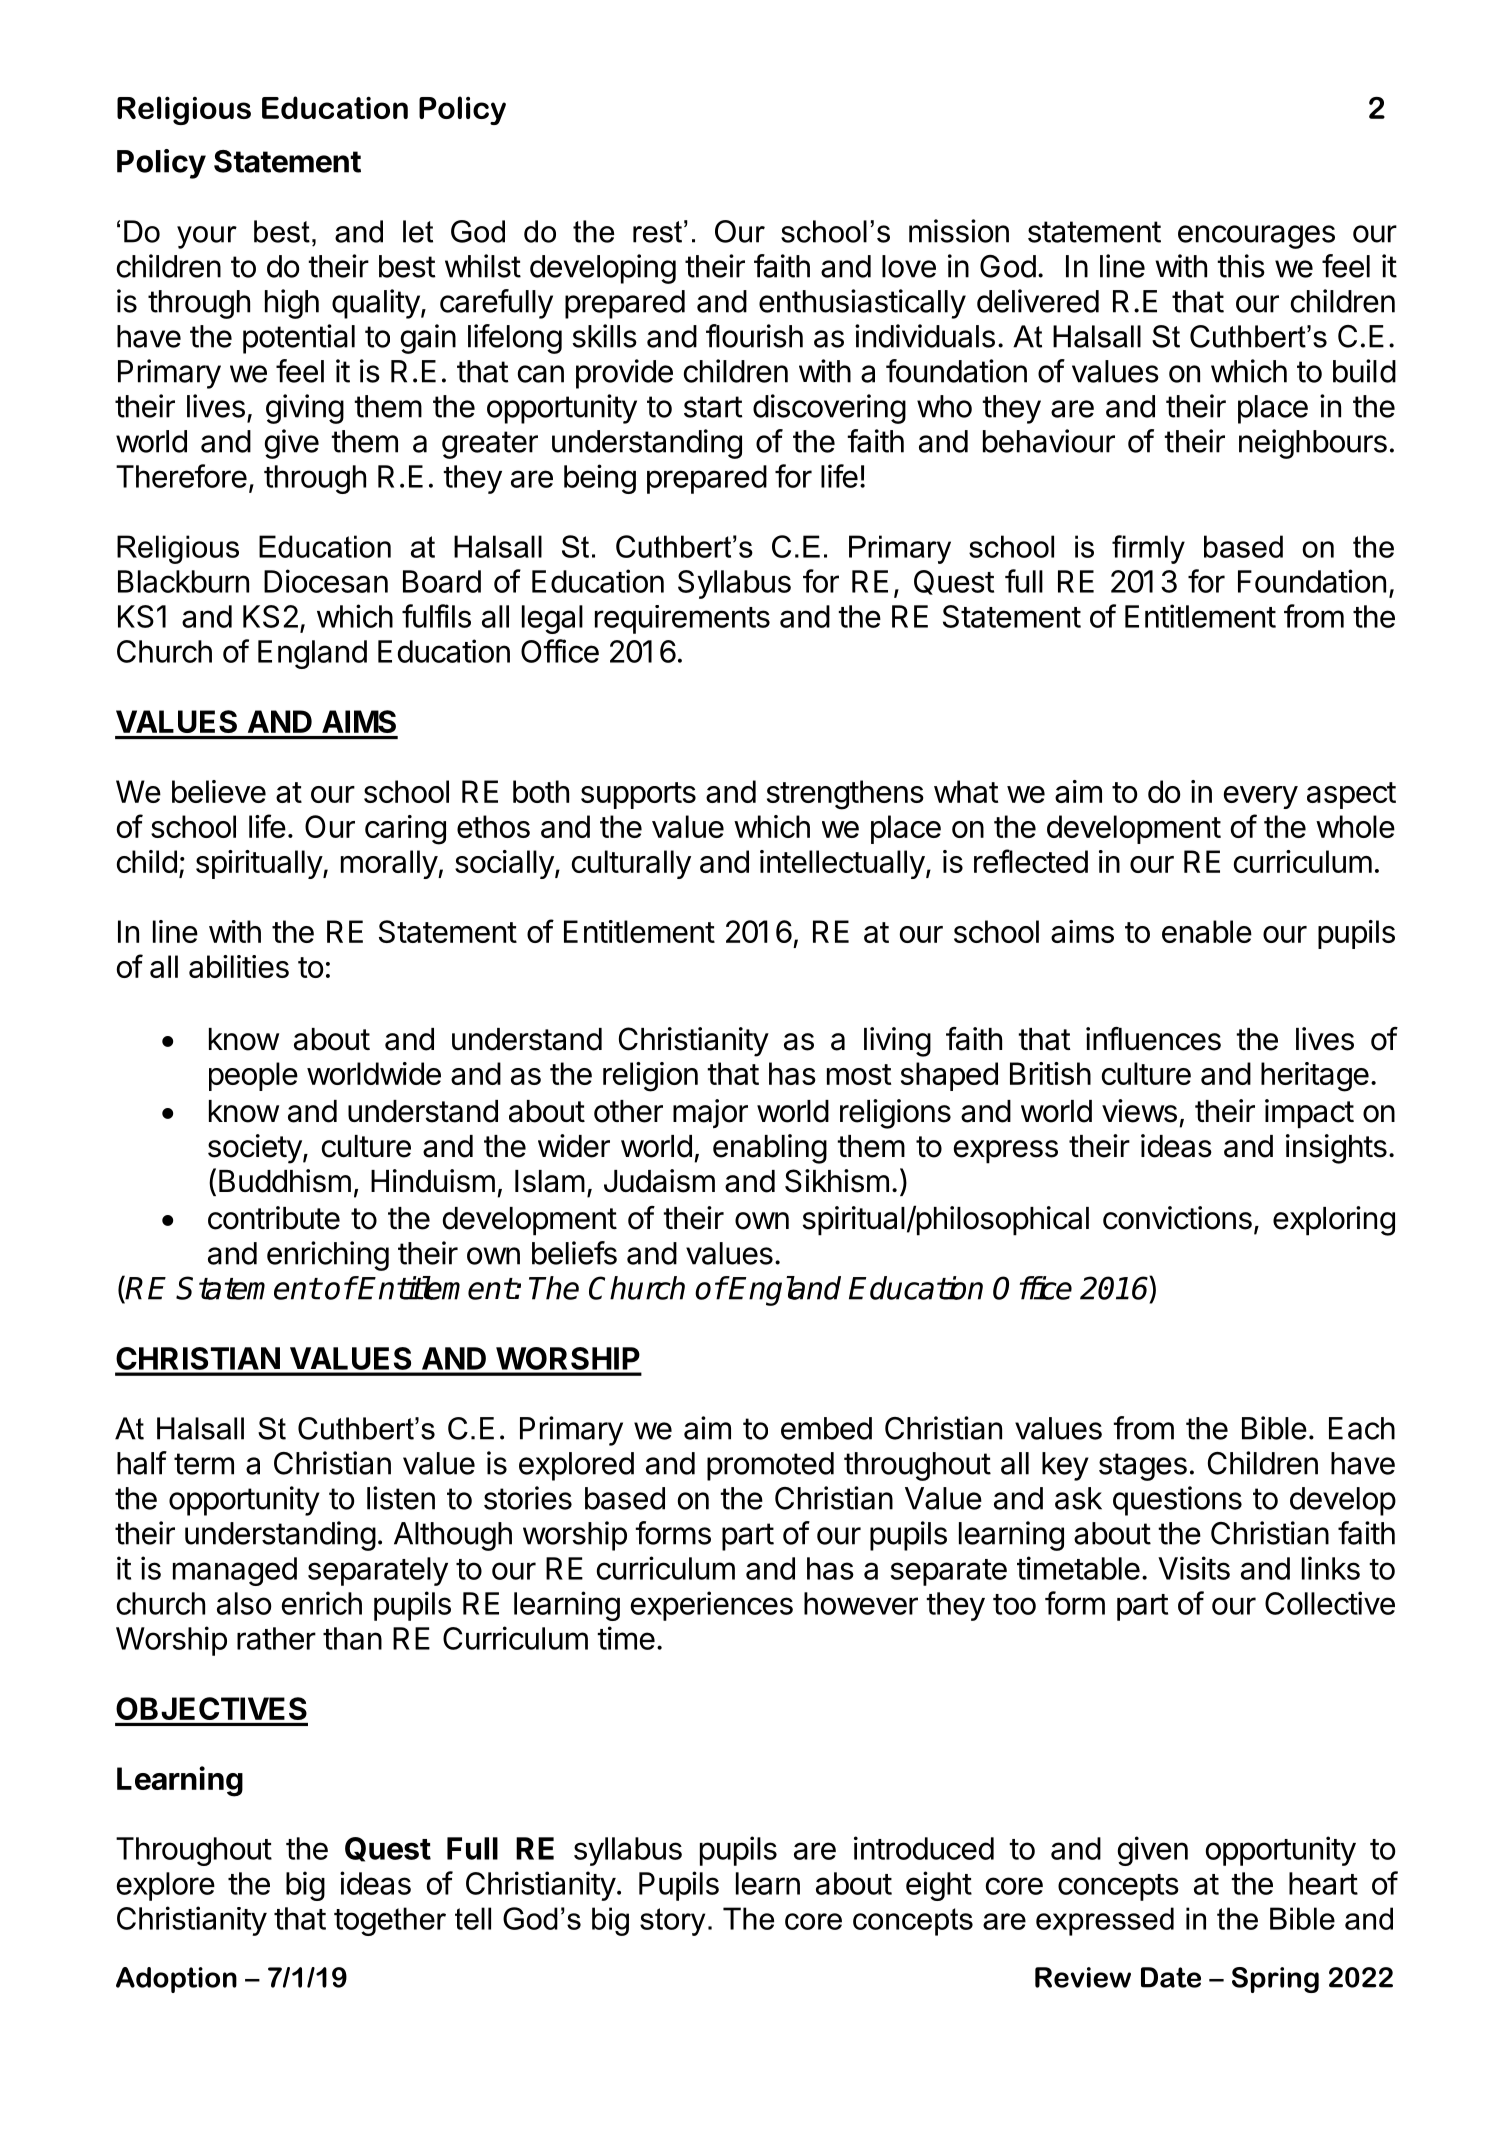 The height and width of the image is (2137, 1511). Describe the element at coordinates (1241, 266) in the image. I see `this` at that location.
